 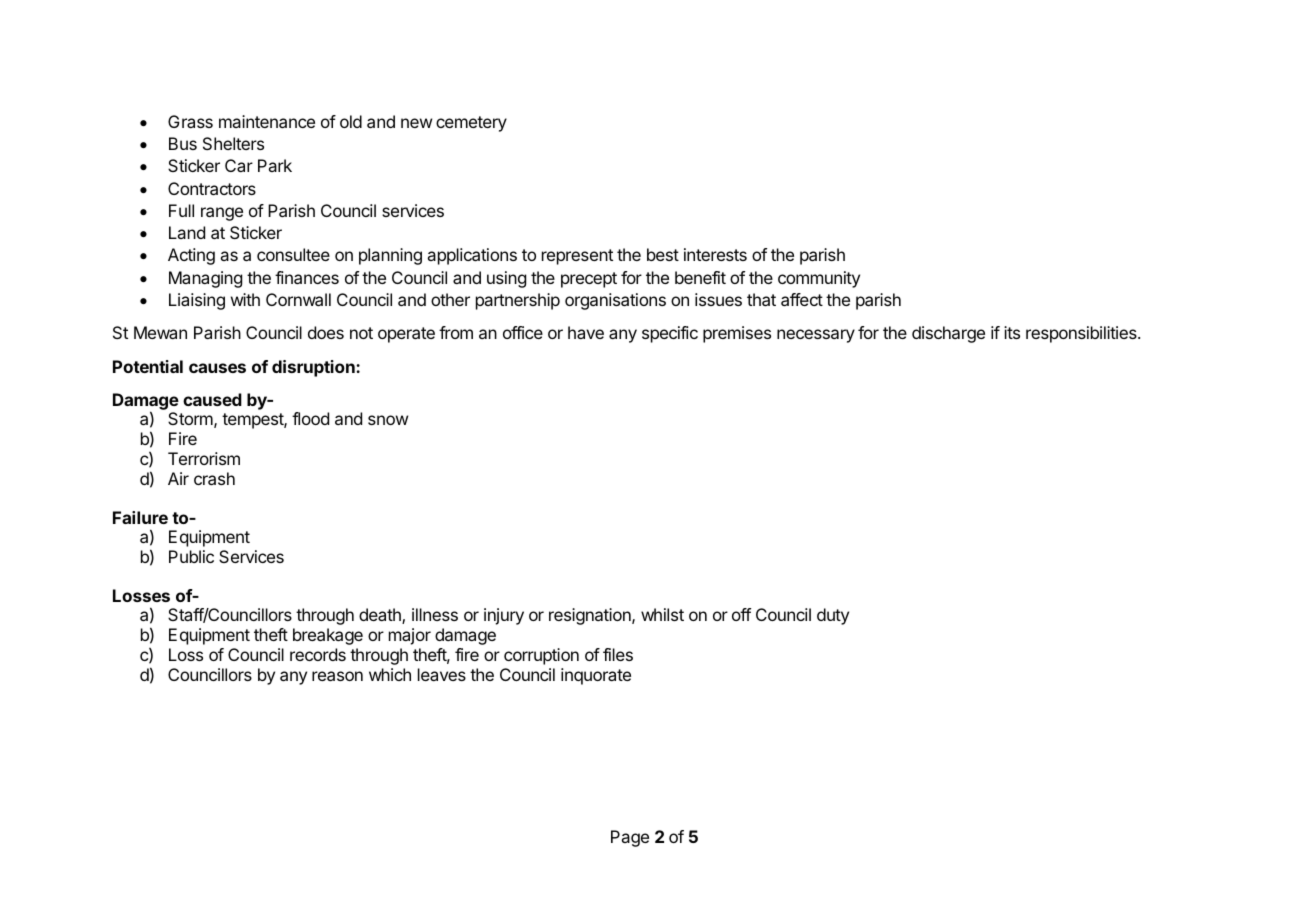 What do you see at coordinates (337, 676) in the screenshot?
I see `reason` at bounding box center [337, 676].
